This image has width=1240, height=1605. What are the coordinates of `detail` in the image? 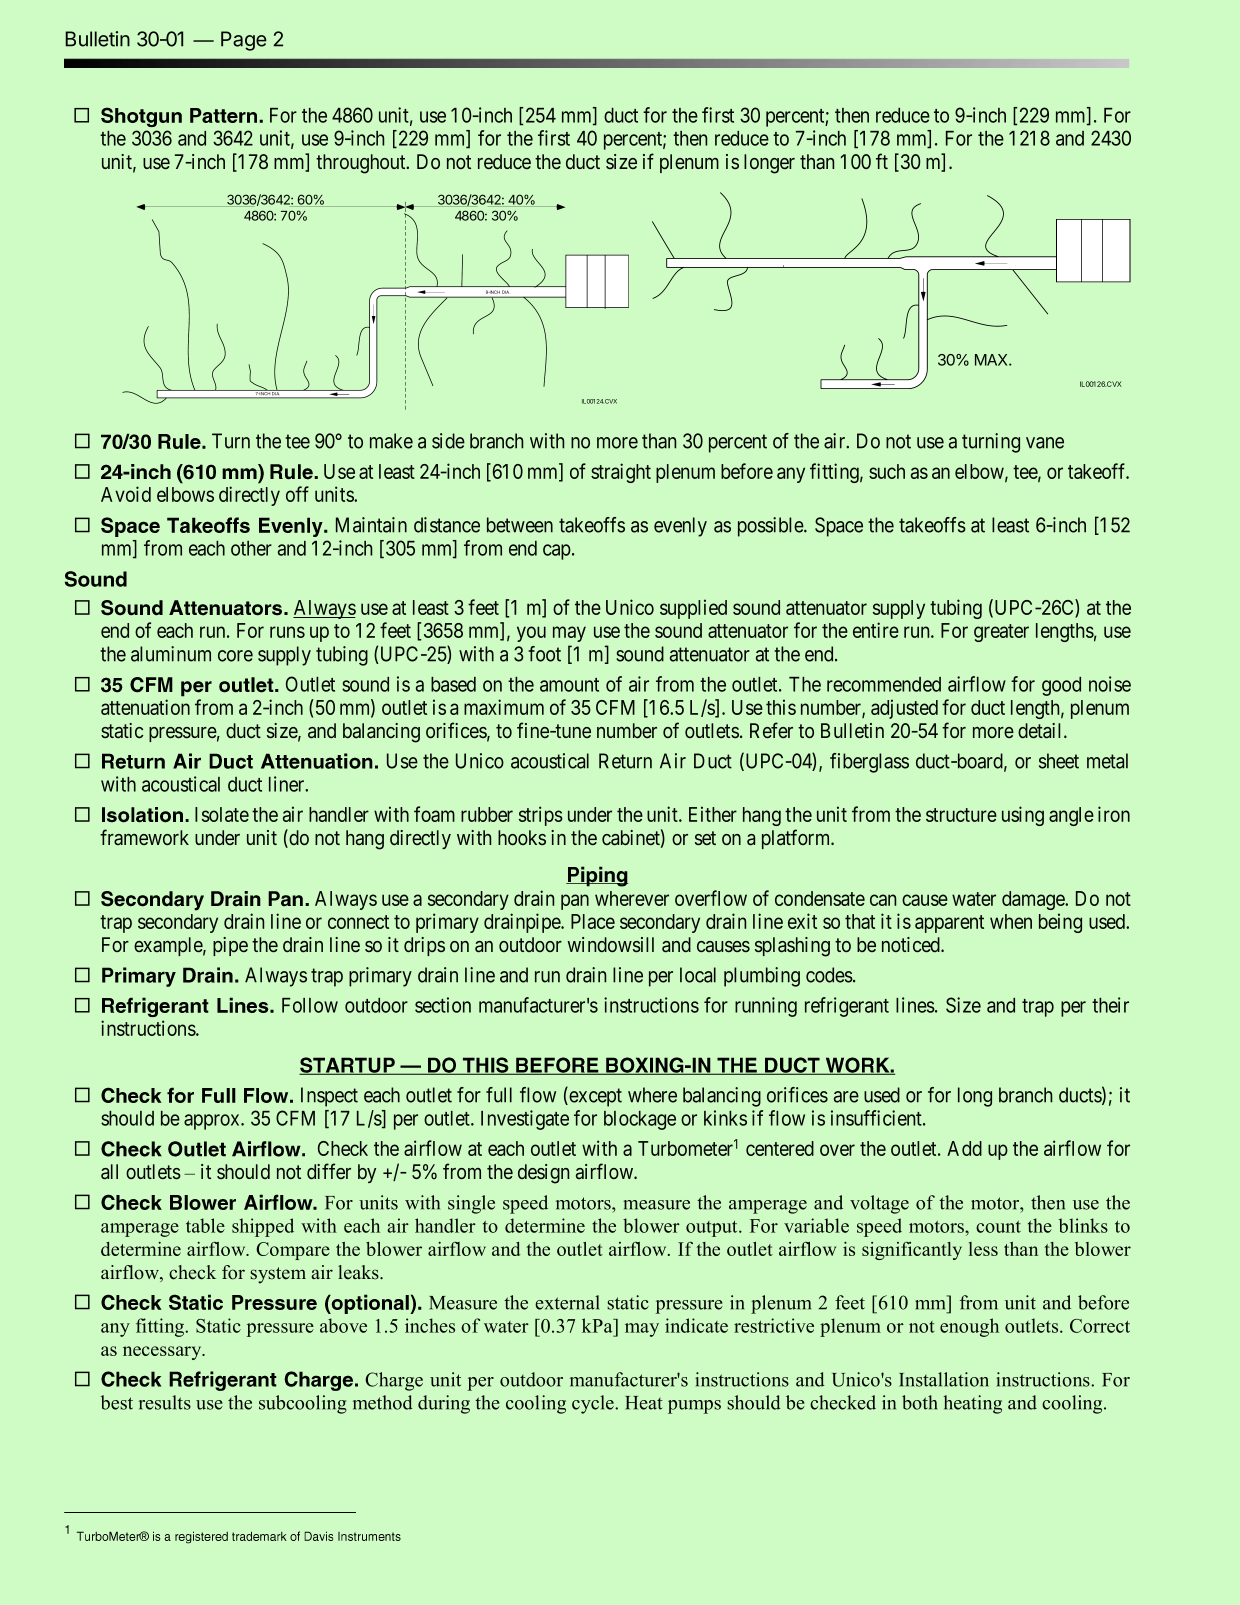 It's located at (1041, 731).
